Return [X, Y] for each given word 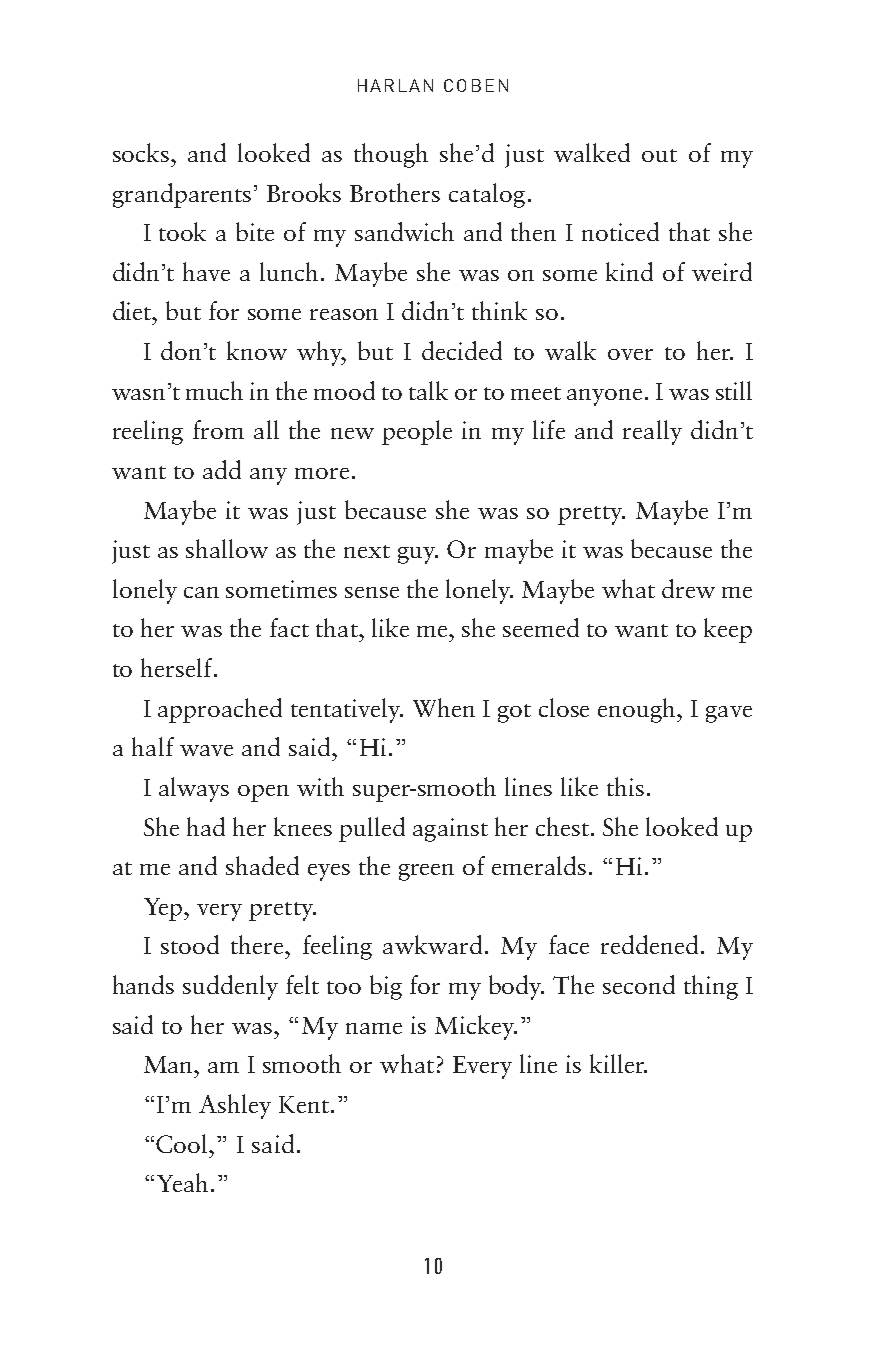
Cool [183, 1143]
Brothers [395, 192]
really [652, 432]
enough [638, 710]
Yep [164, 909]
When [444, 707]
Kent [304, 1104]
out [659, 155]
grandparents [182, 195]
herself [178, 667]
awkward [432, 944]
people [417, 432]
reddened [649, 944]
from [218, 429]
